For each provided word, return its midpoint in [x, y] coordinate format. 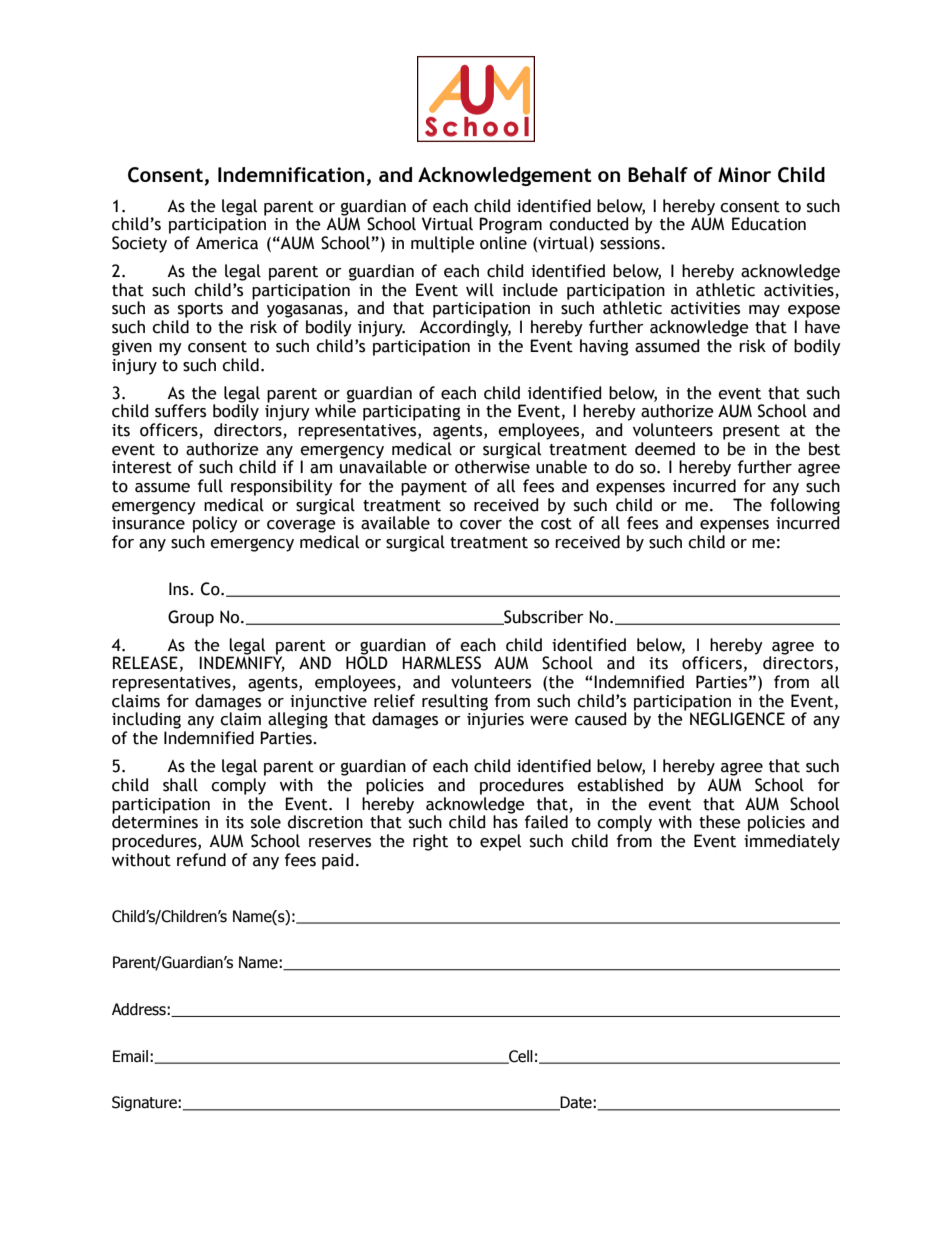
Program [510, 225]
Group [191, 618]
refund [201, 860]
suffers [180, 411]
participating [411, 413]
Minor [744, 175]
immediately [792, 842]
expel [500, 842]
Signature [145, 1103]
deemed [665, 449]
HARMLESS [441, 663]
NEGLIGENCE [737, 719]
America [227, 243]
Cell [520, 1057]
